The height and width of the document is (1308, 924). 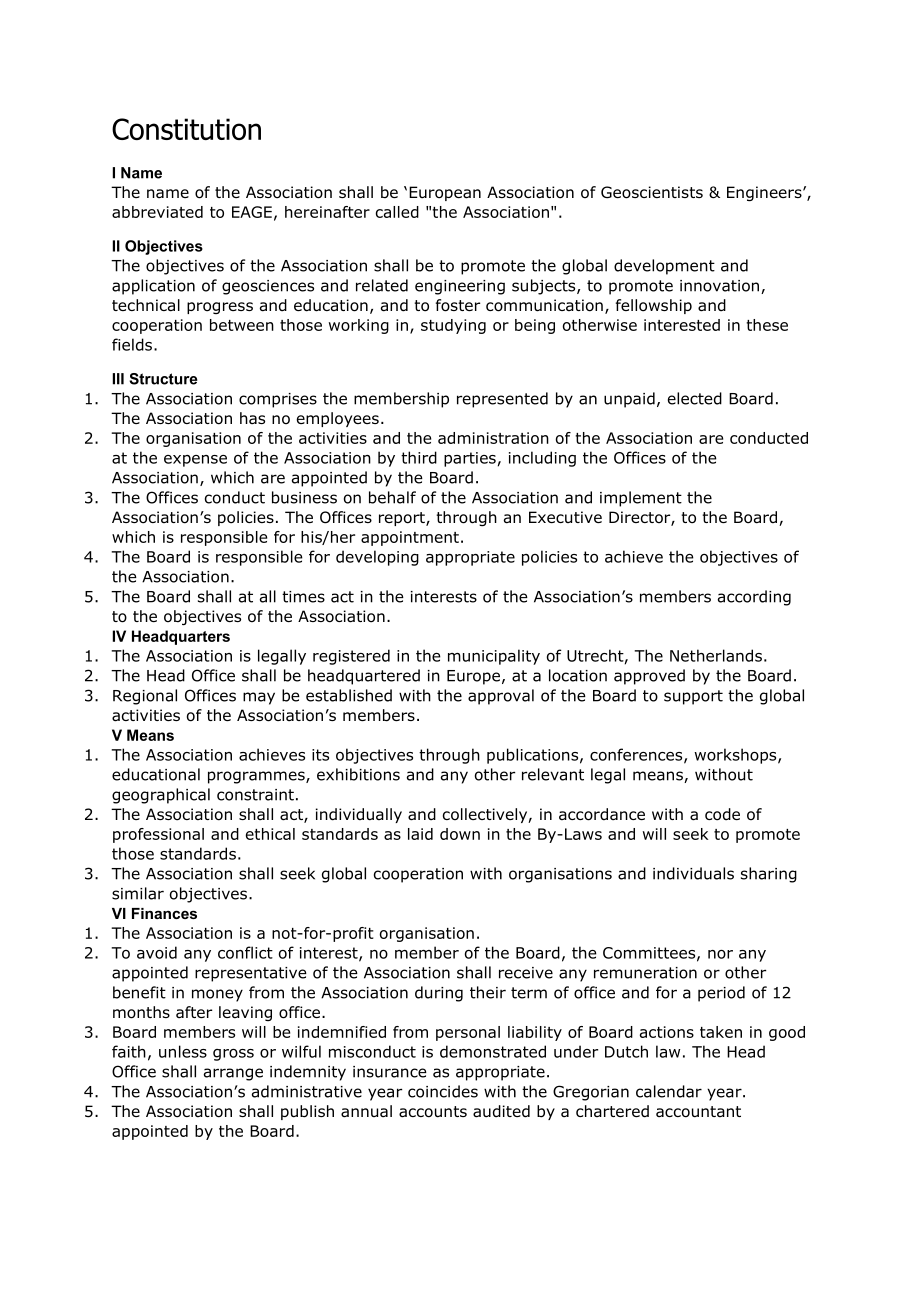 What do you see at coordinates (443, 1091) in the document?
I see `coincides` at bounding box center [443, 1091].
